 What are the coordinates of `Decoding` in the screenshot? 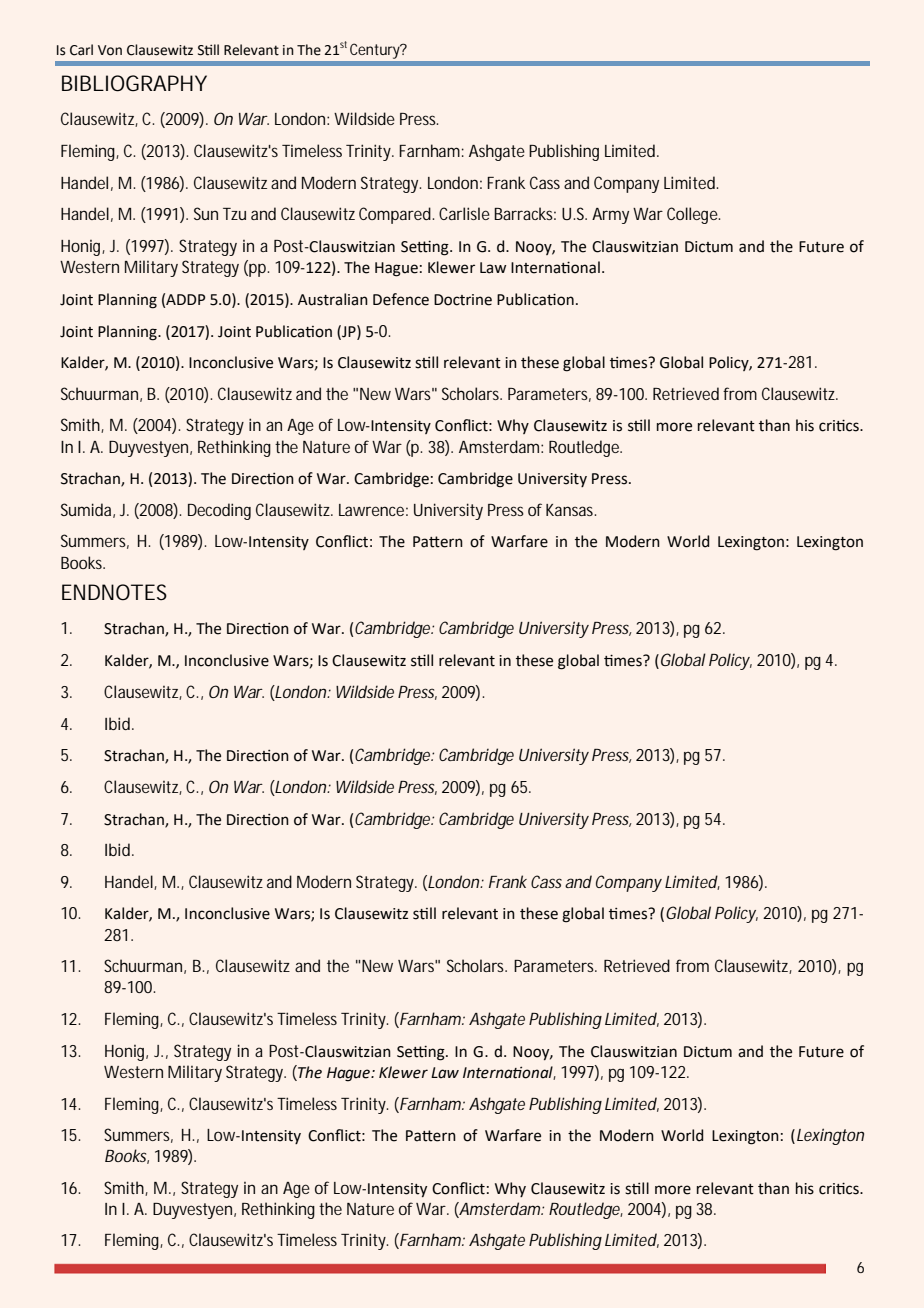 It's located at (219, 511).
